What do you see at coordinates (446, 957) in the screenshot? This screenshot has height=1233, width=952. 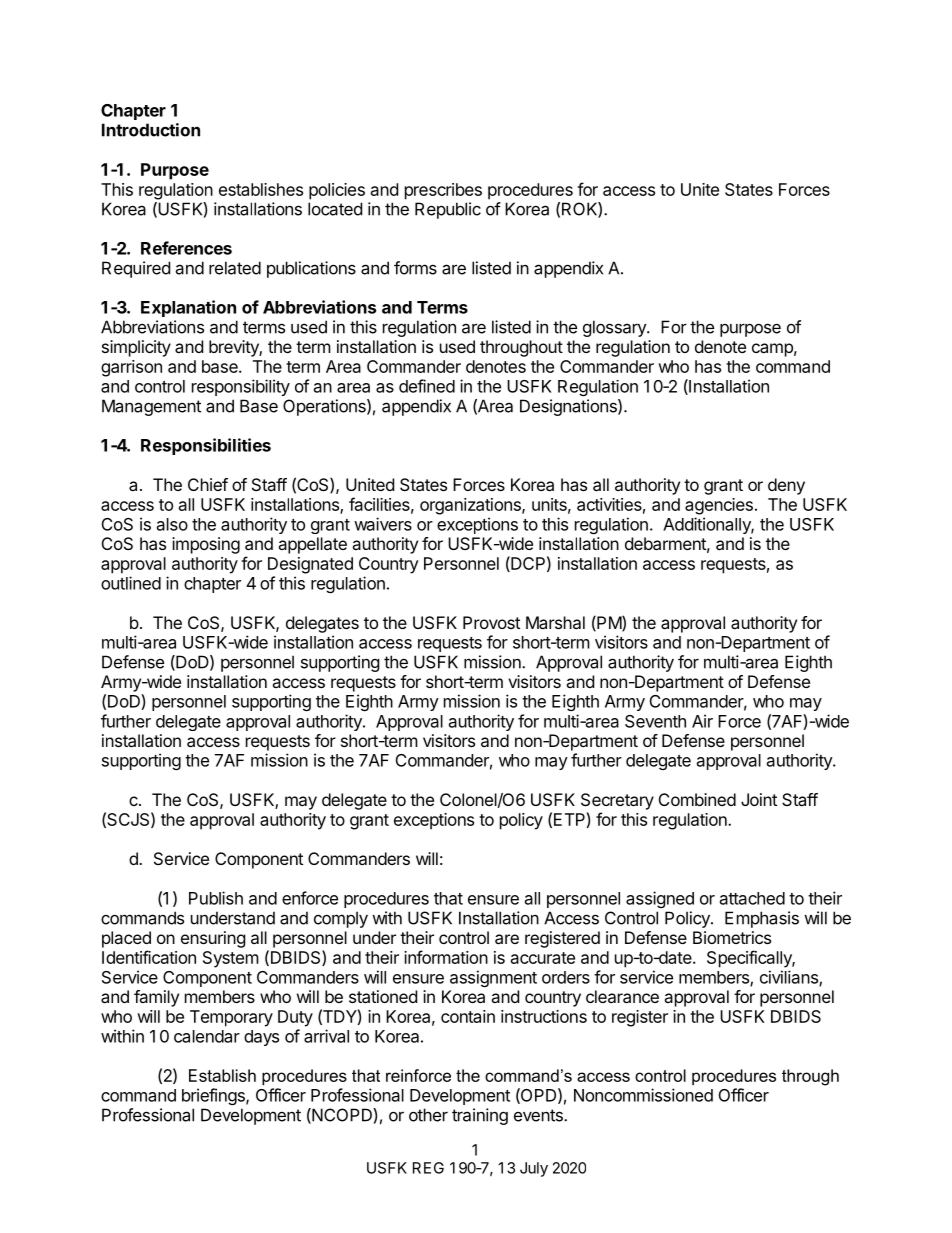 I see `information` at bounding box center [446, 957].
